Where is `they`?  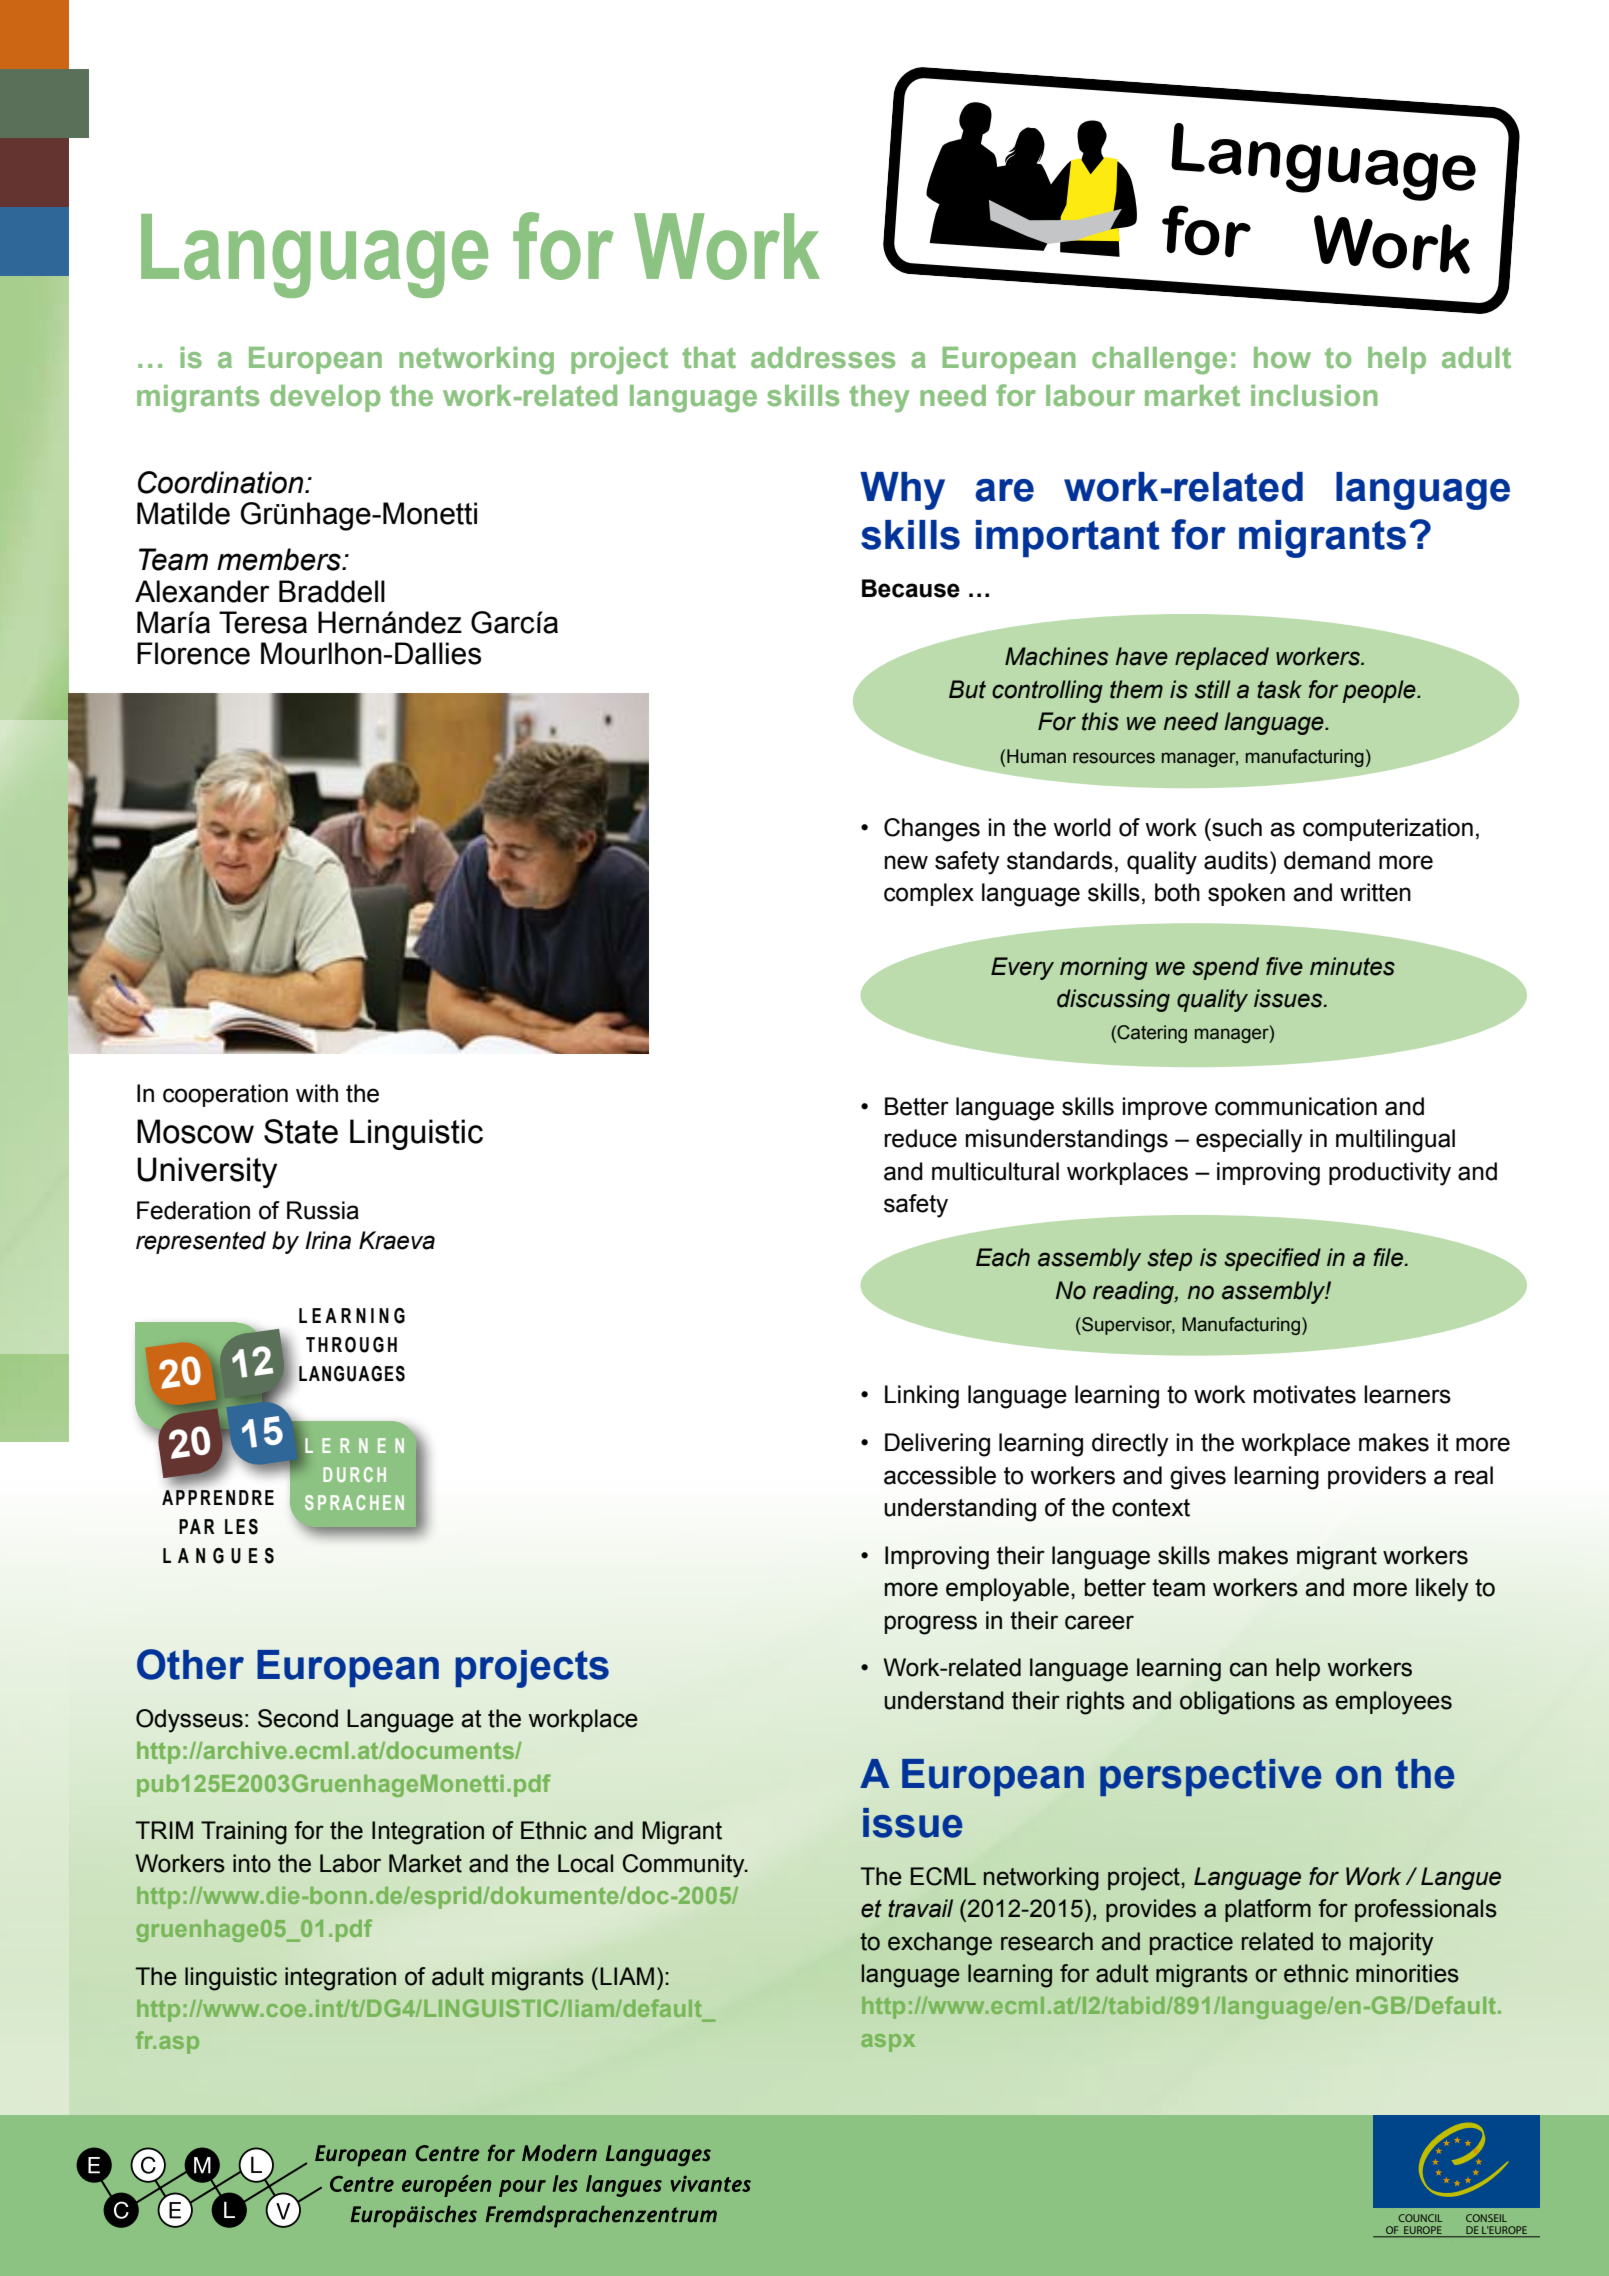
they is located at coordinates (879, 399).
